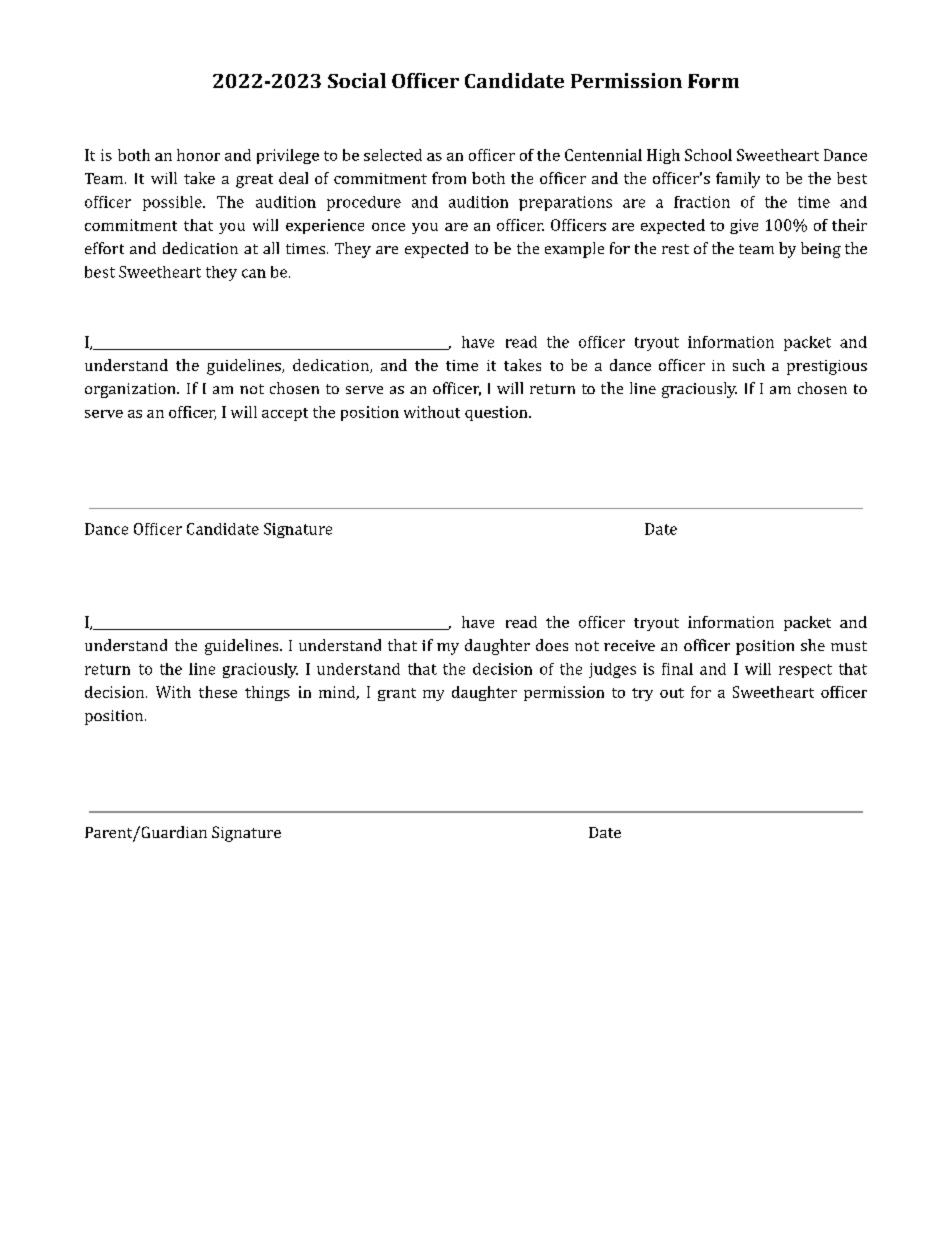 This page has height=1233, width=952. What do you see at coordinates (218, 692) in the page?
I see `these` at bounding box center [218, 692].
